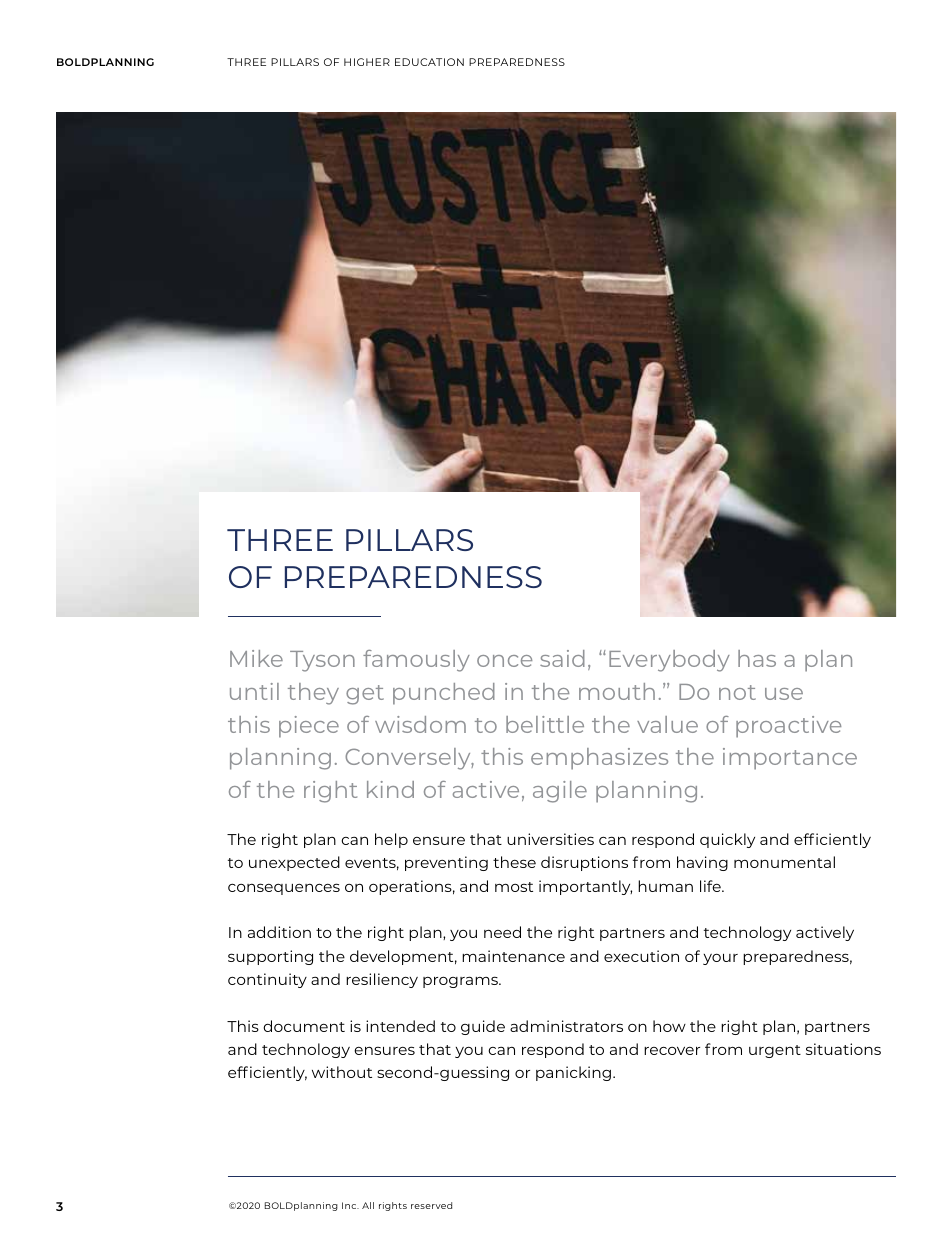 Image resolution: width=952 pixels, height=1233 pixels. Describe the element at coordinates (575, 1073) in the image. I see `panicking` at that location.
